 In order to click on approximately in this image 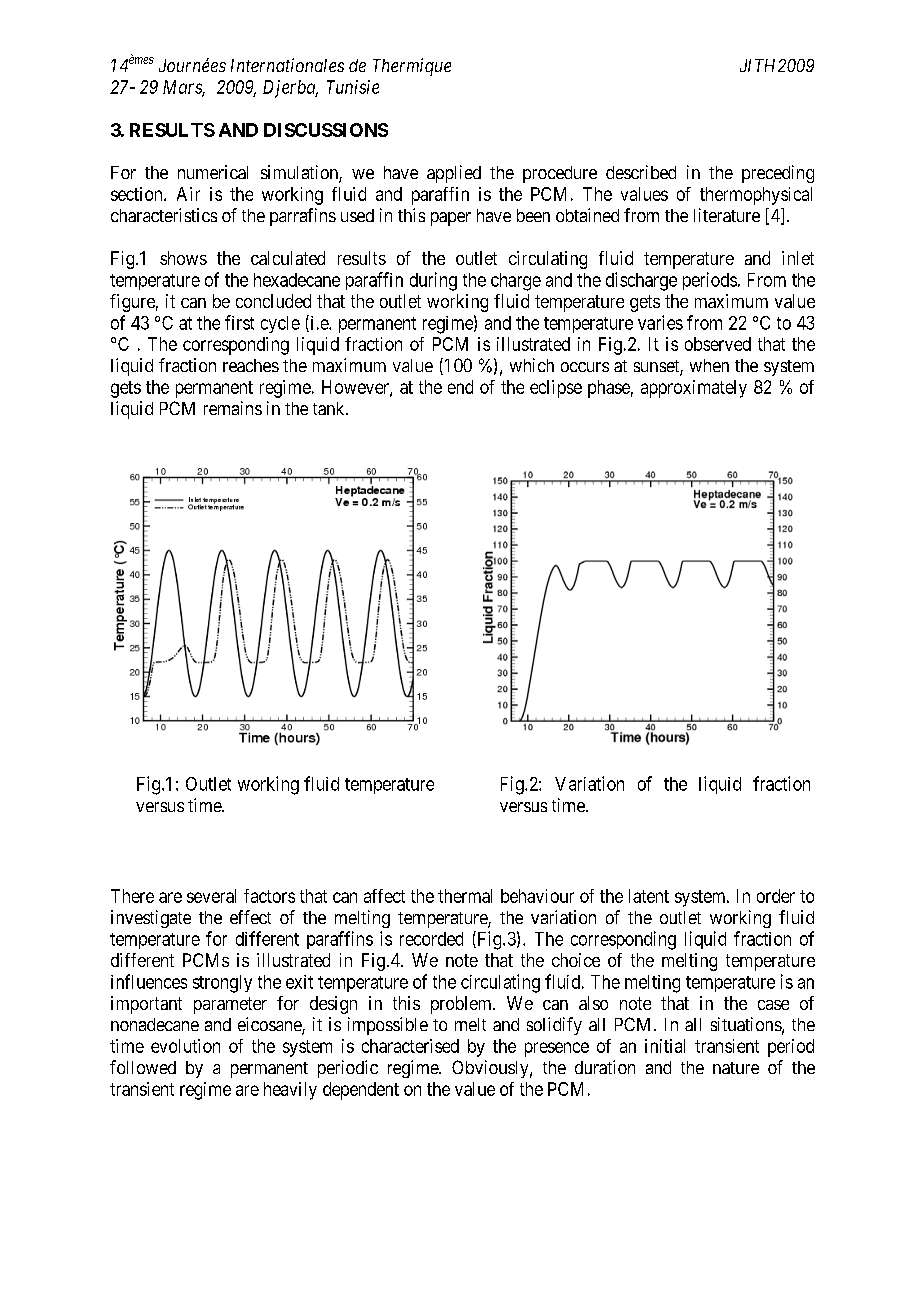, I will do `click(694, 389)`.
